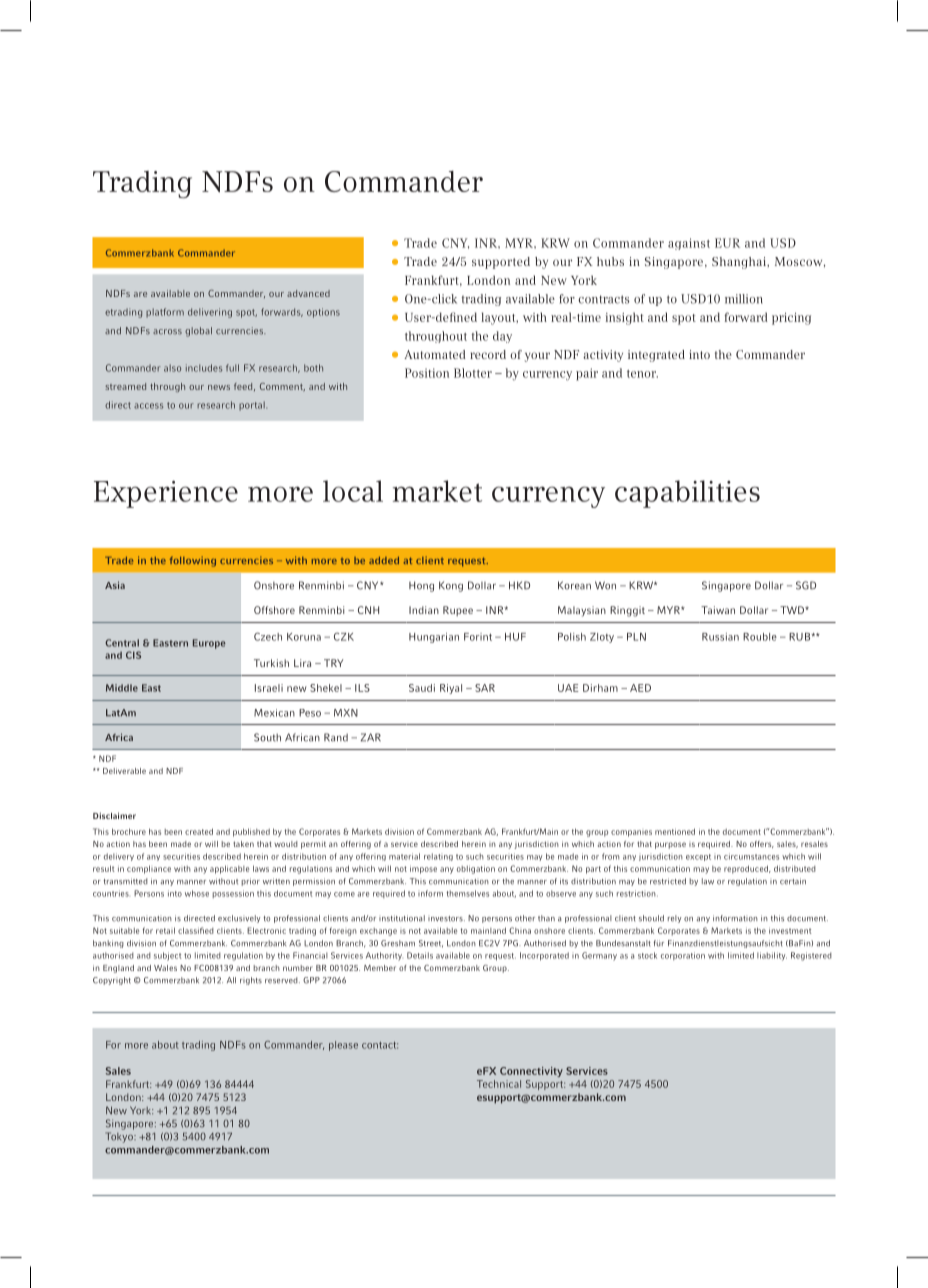 The image size is (928, 1288). What do you see at coordinates (740, 263) in the screenshot?
I see `Shanghai` at bounding box center [740, 263].
